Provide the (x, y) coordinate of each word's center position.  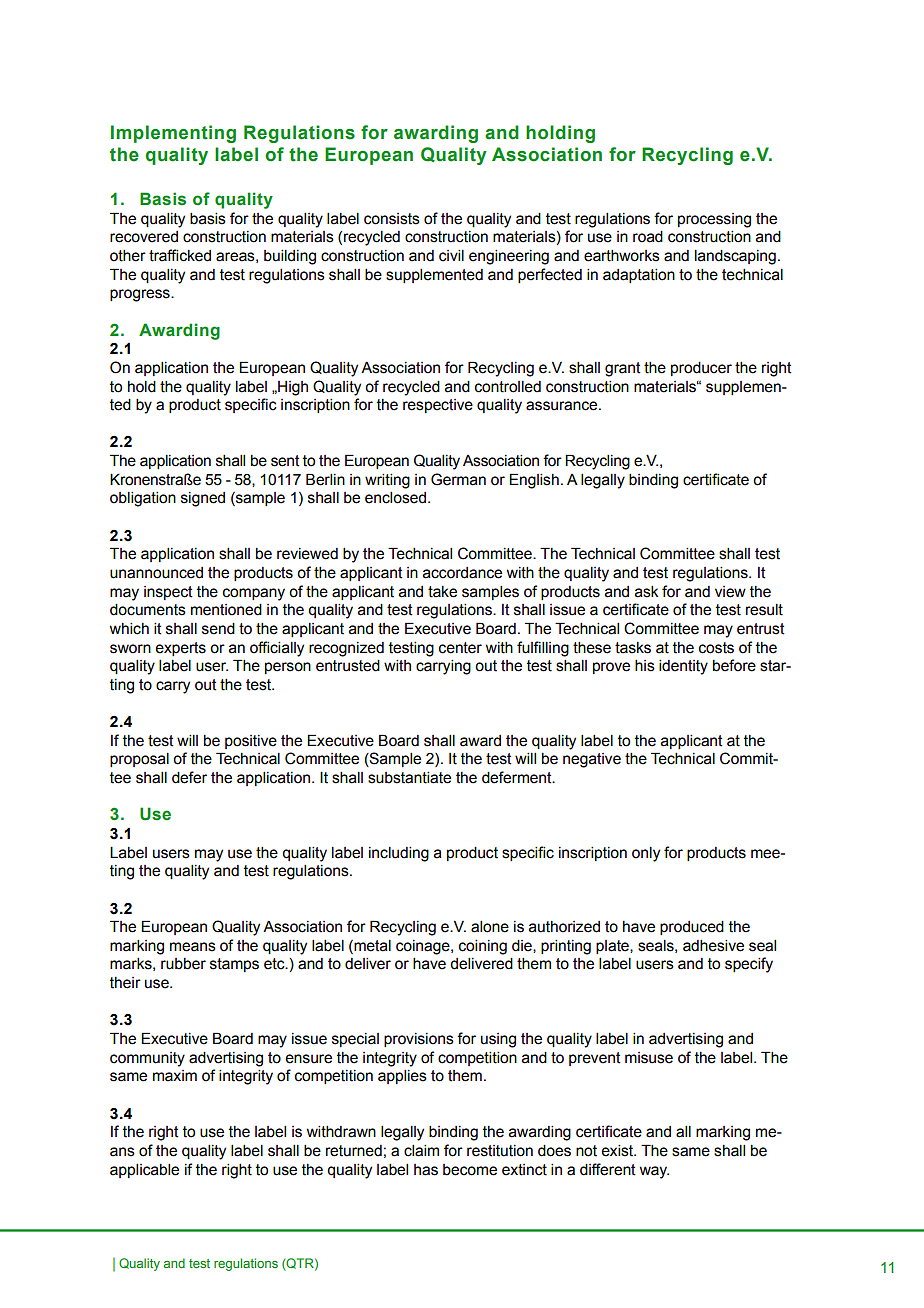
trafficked (180, 255)
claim (421, 1151)
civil (451, 256)
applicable (144, 1171)
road (648, 237)
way (654, 1172)
